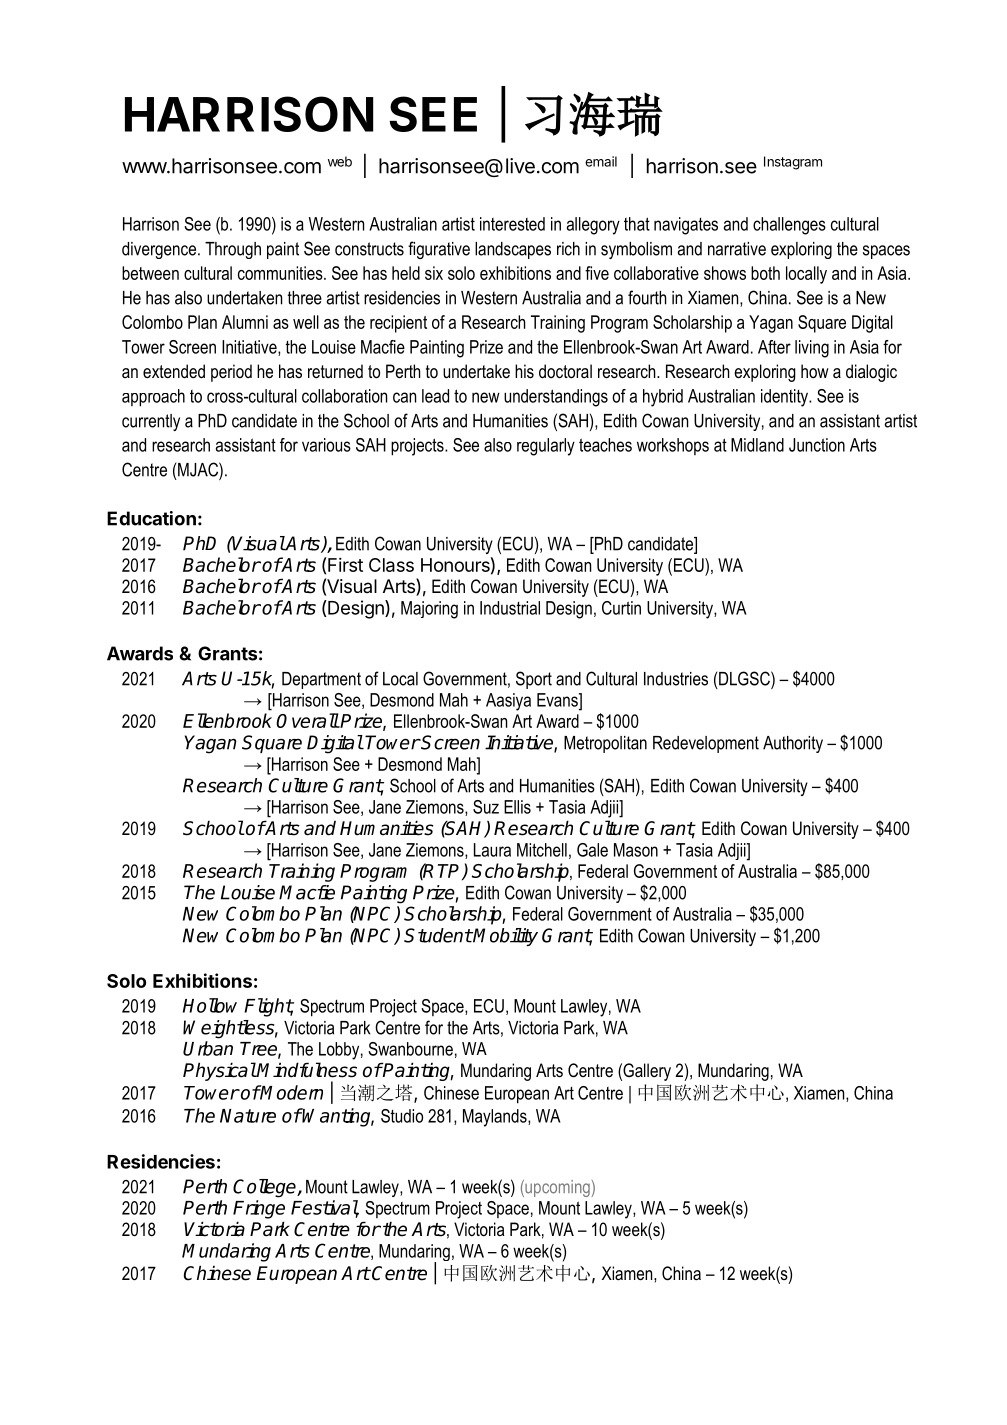 The image size is (1007, 1425). Describe the element at coordinates (636, 850) in the image. I see `Mason` at that location.
